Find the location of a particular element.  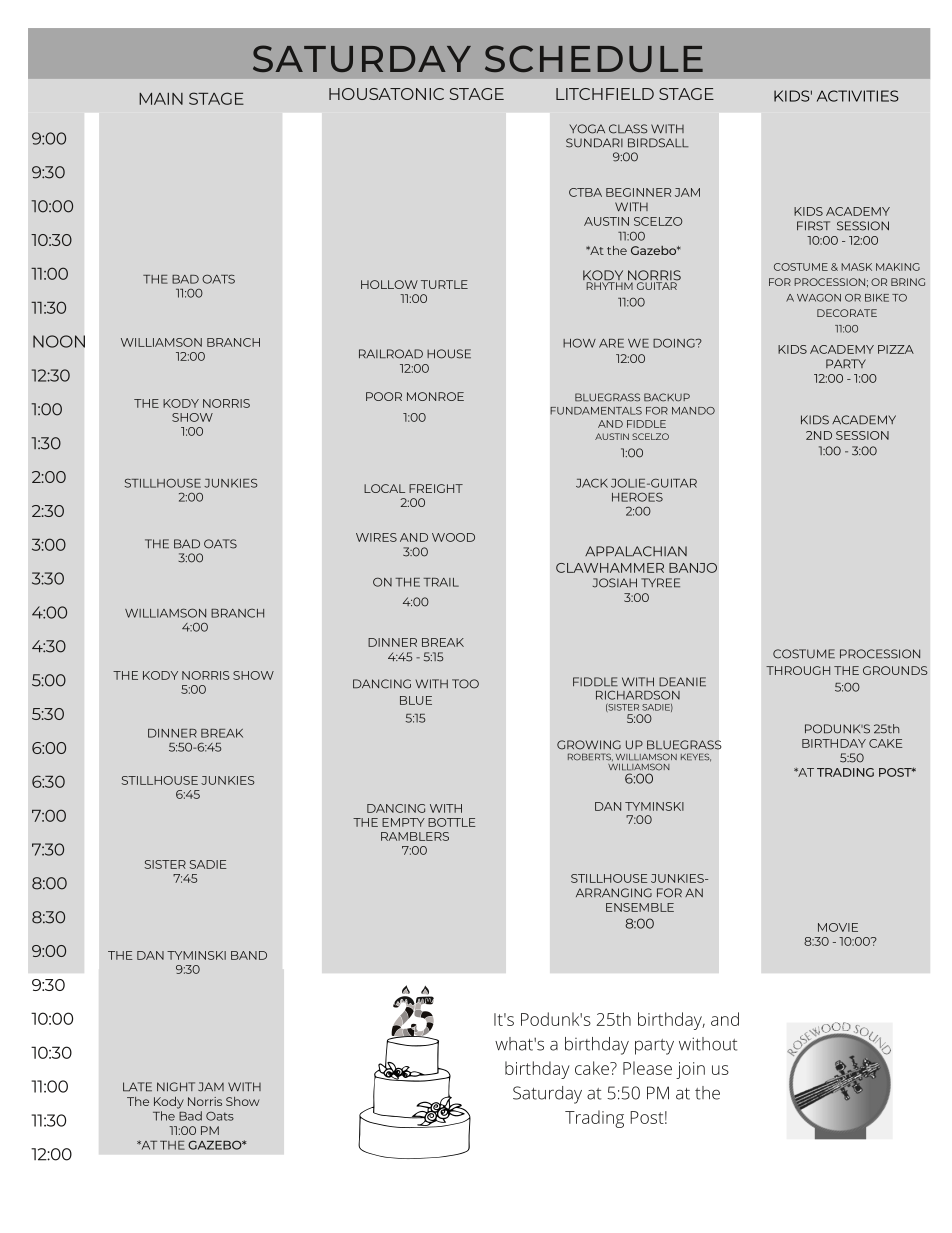

DECORATE is located at coordinates (847, 313).
